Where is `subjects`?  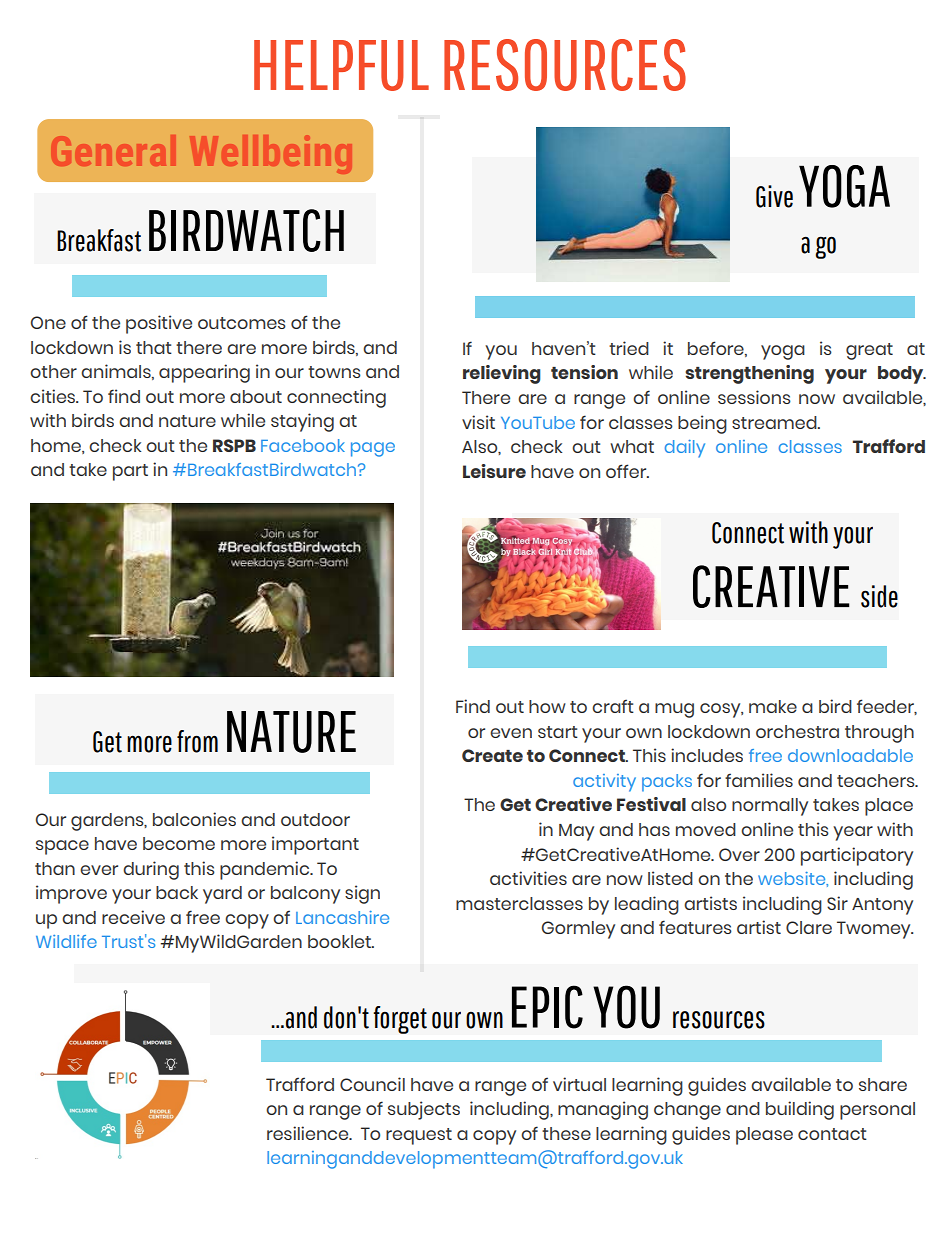 subjects is located at coordinates (424, 1110).
